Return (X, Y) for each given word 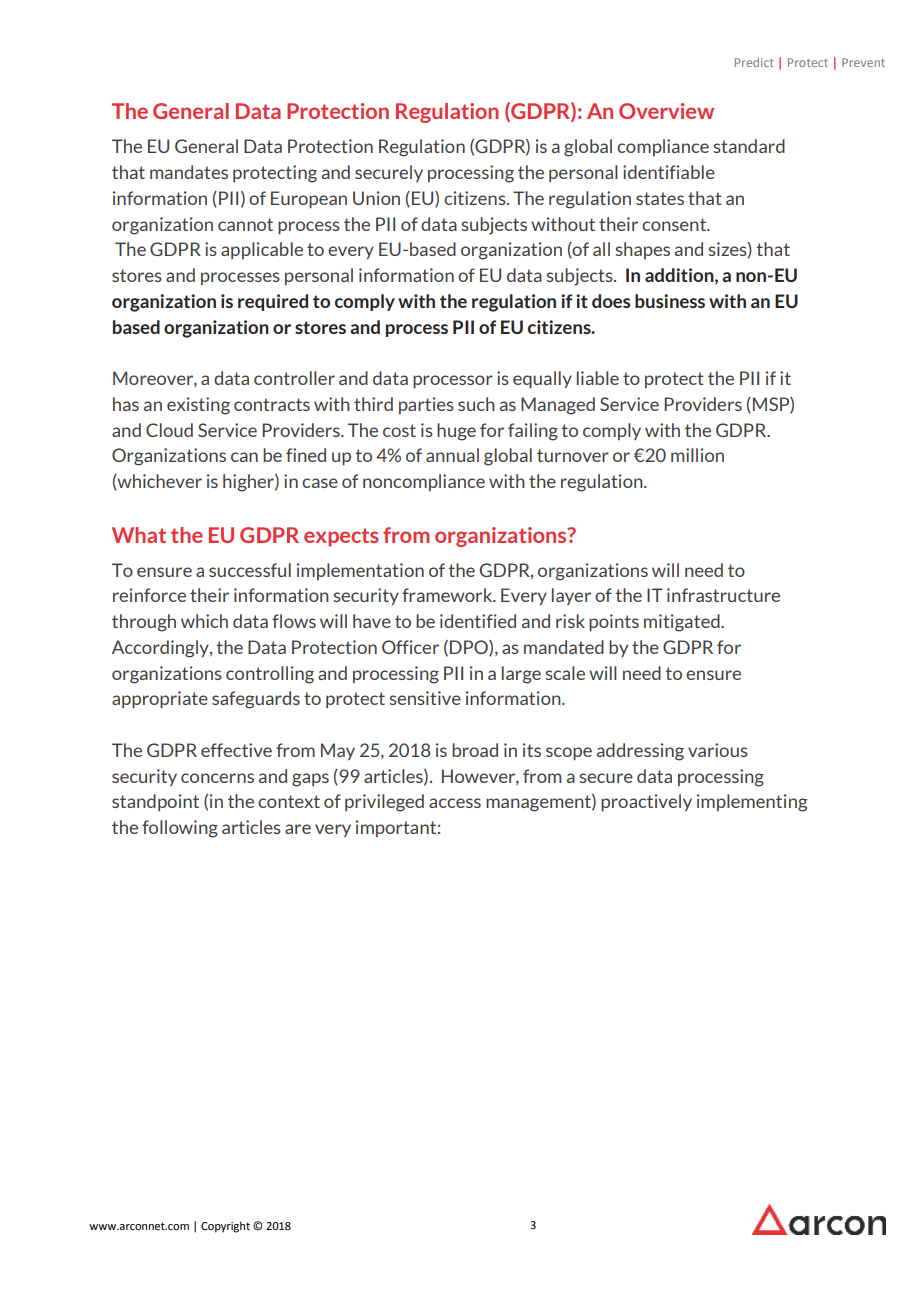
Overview (666, 111)
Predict (754, 62)
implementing (752, 803)
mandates (189, 172)
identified (478, 621)
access (455, 803)
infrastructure (723, 595)
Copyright (225, 1227)
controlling (270, 675)
